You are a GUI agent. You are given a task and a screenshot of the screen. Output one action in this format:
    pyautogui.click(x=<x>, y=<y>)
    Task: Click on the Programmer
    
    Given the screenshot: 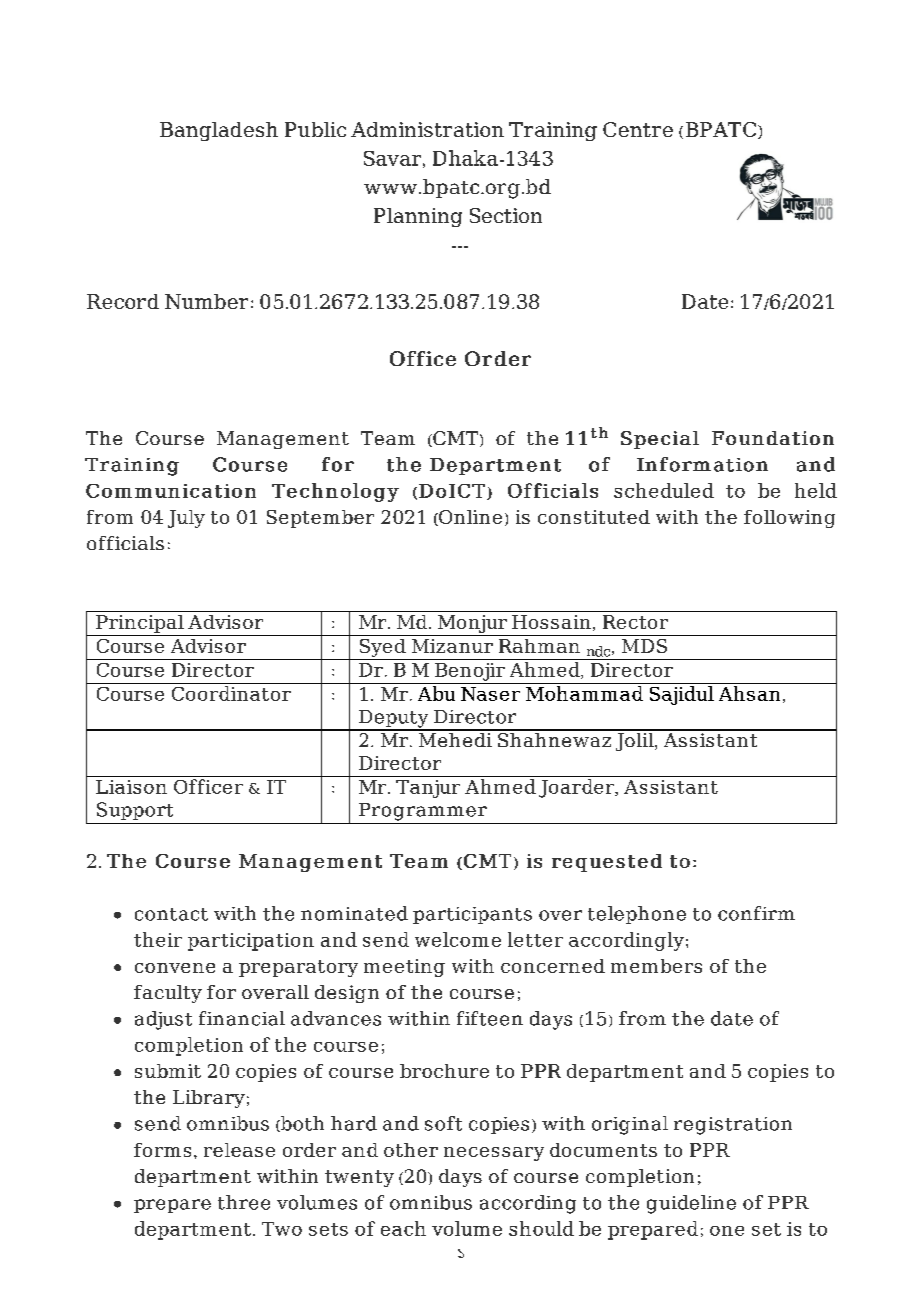 What is the action you would take?
    pyautogui.click(x=423, y=812)
